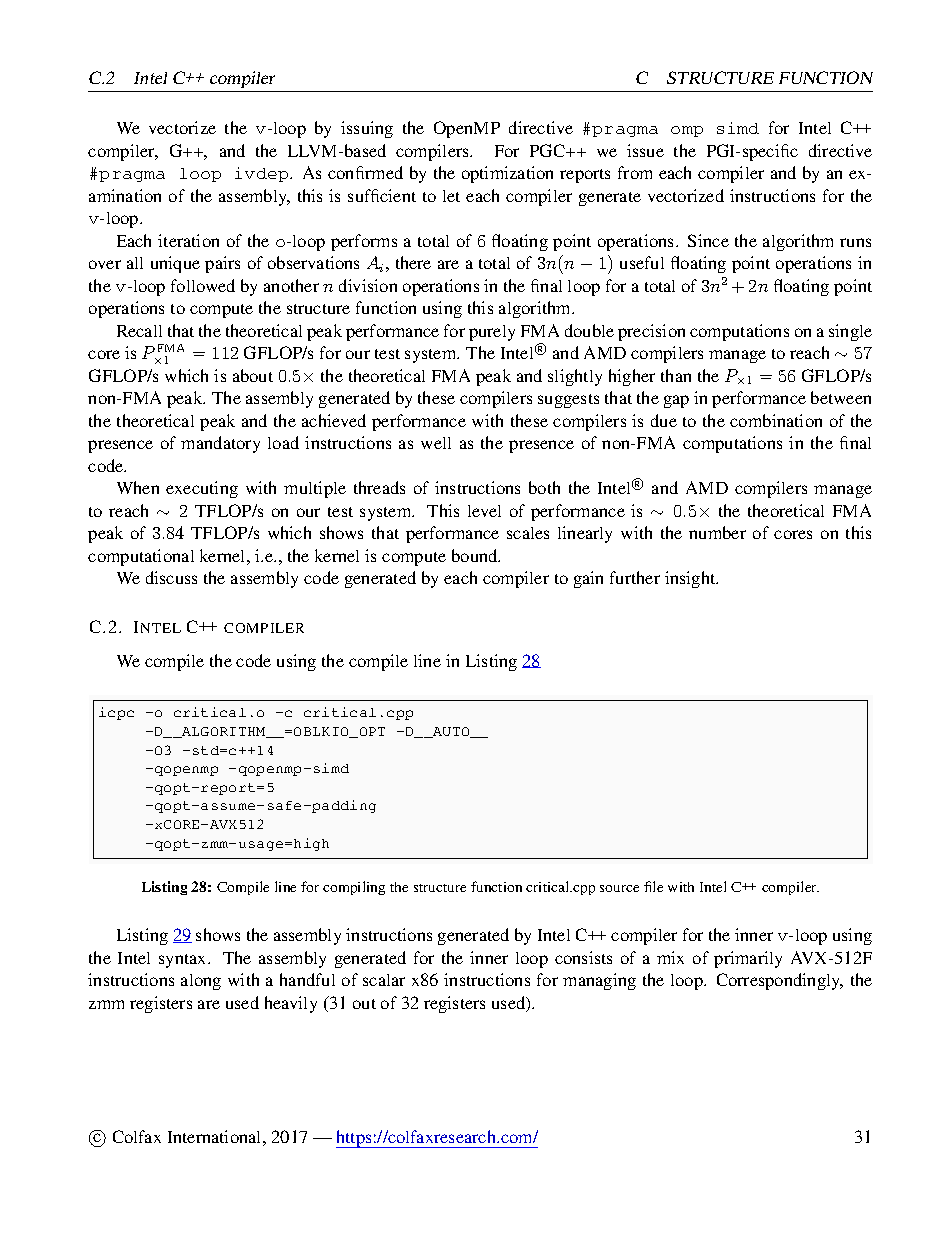  Describe the element at coordinates (201, 982) in the screenshot. I see `along` at that location.
